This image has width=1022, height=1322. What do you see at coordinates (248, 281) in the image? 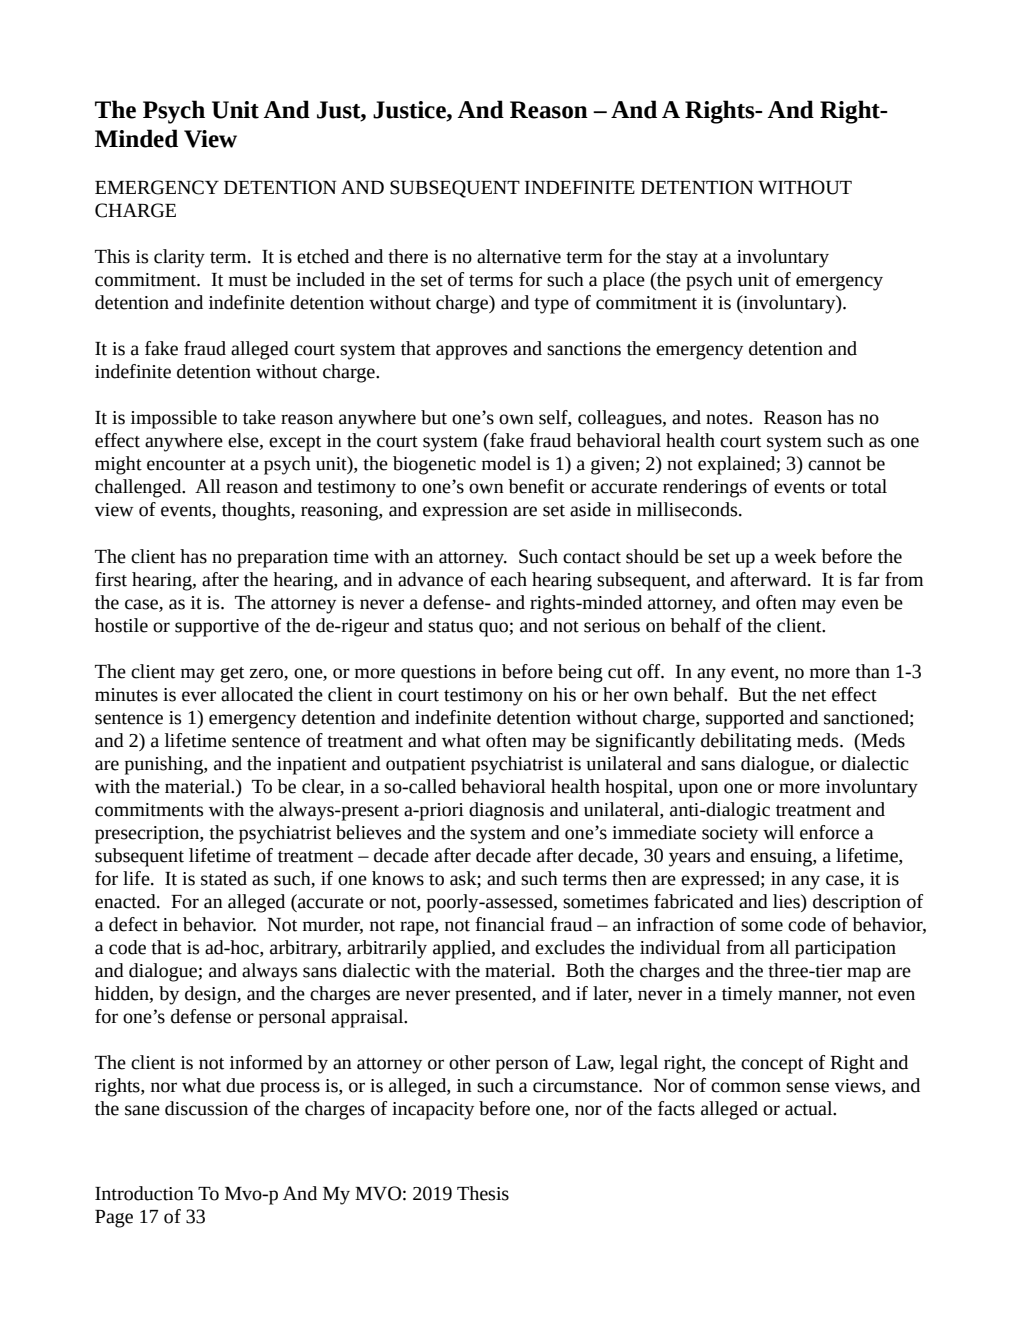
I see `must` at bounding box center [248, 281].
